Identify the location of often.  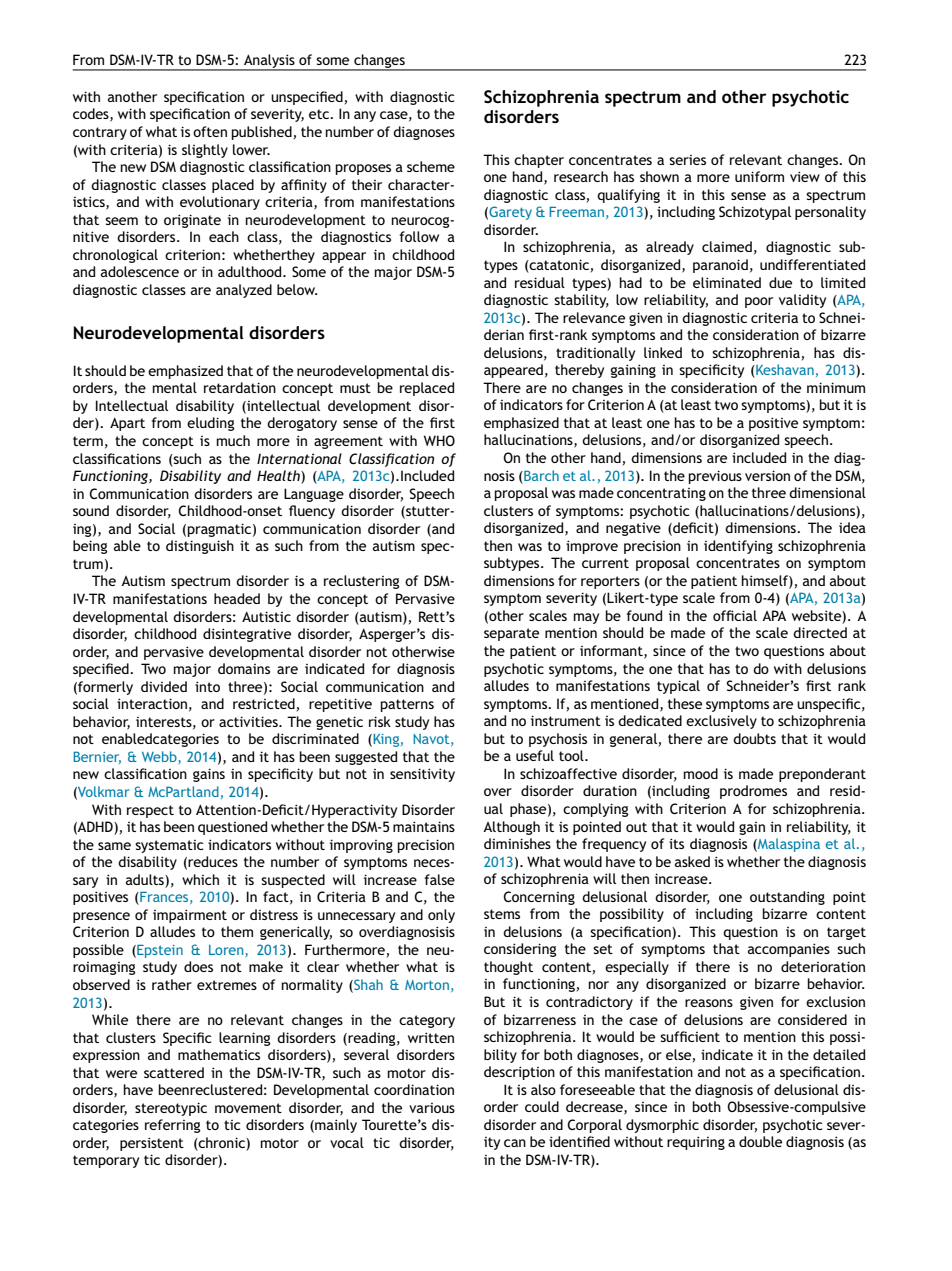
(210, 131).
